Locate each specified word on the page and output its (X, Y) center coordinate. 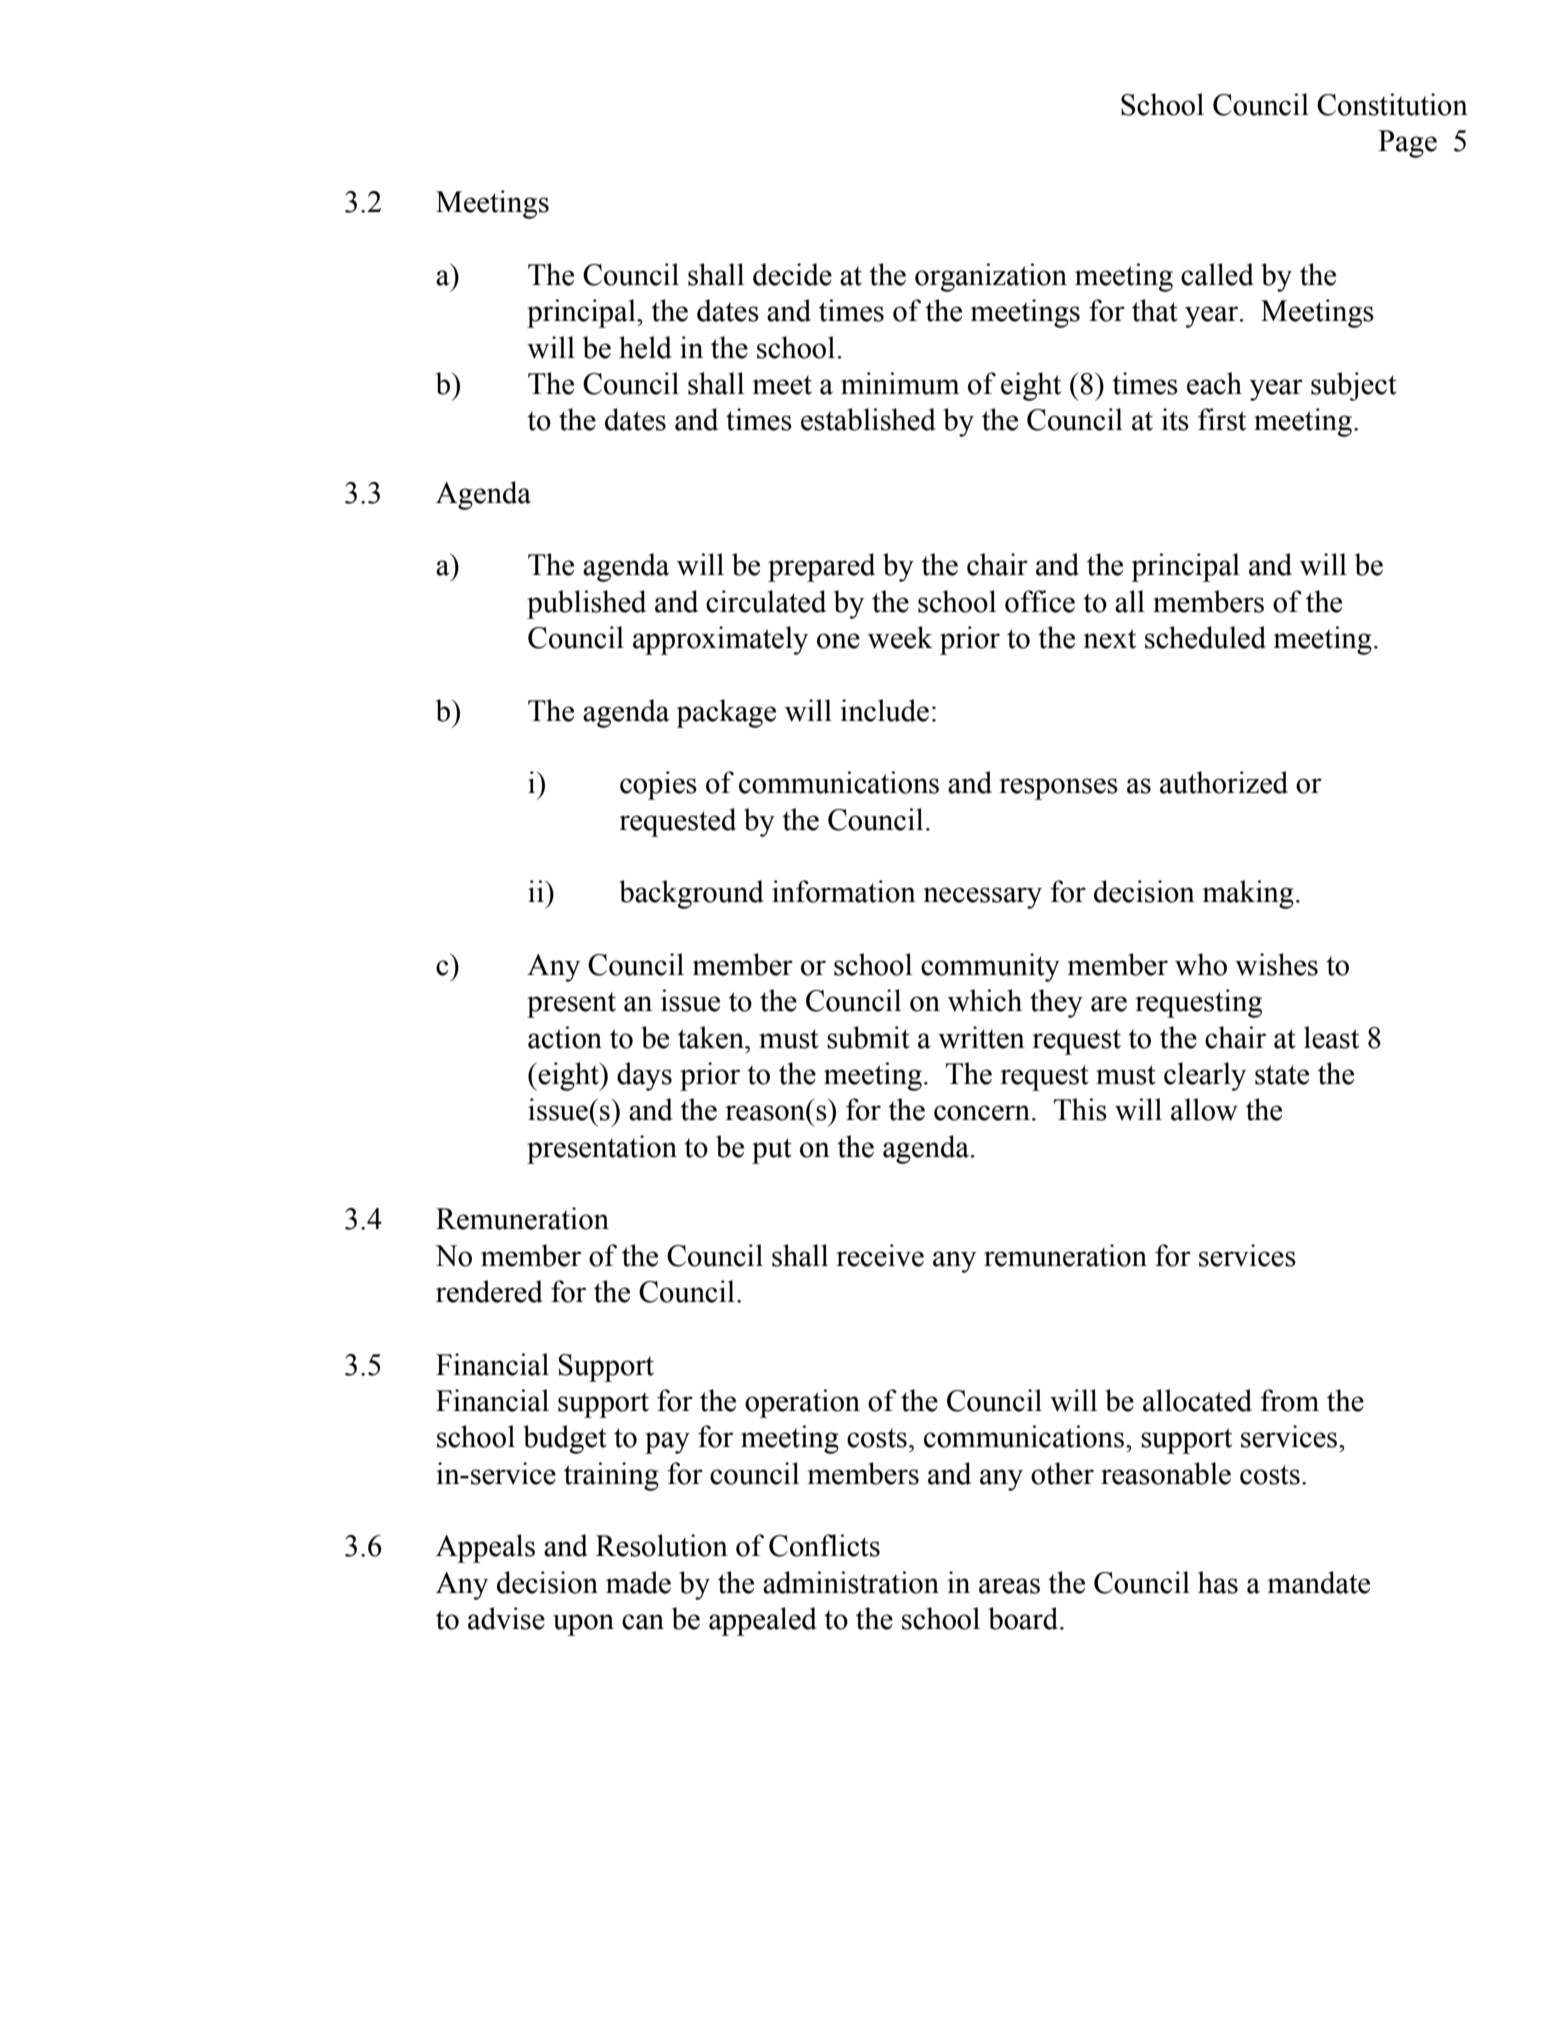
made (638, 1582)
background (691, 894)
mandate (1318, 1582)
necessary (982, 898)
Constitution (1392, 104)
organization (991, 277)
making (1248, 894)
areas (1009, 1586)
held (645, 347)
